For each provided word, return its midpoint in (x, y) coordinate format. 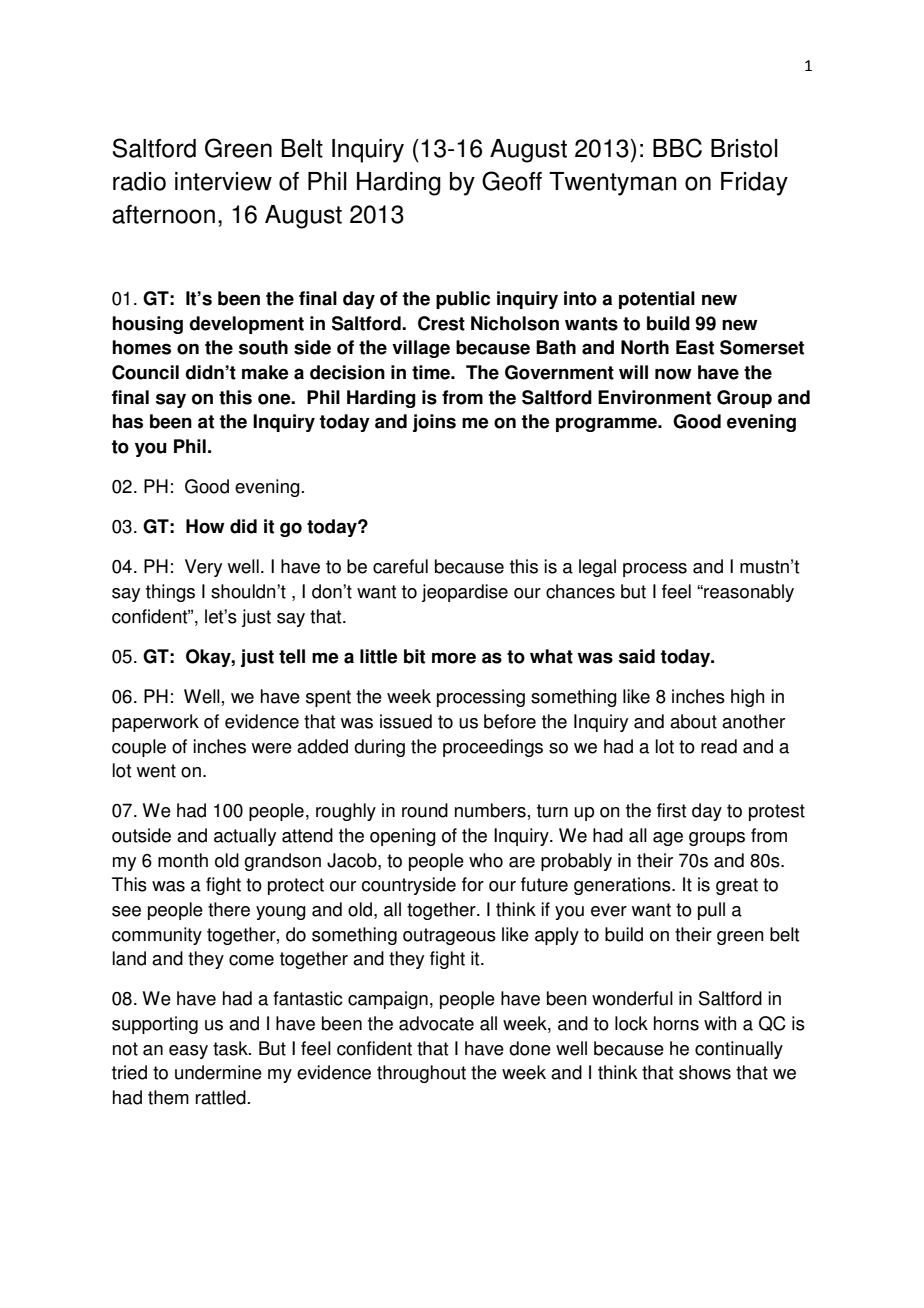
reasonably (748, 593)
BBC (677, 148)
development (246, 325)
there (229, 909)
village (421, 349)
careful (400, 566)
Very (203, 568)
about (693, 721)
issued (406, 721)
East (695, 347)
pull (711, 911)
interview (223, 181)
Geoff (512, 181)
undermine (218, 1072)
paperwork (155, 723)
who (486, 860)
